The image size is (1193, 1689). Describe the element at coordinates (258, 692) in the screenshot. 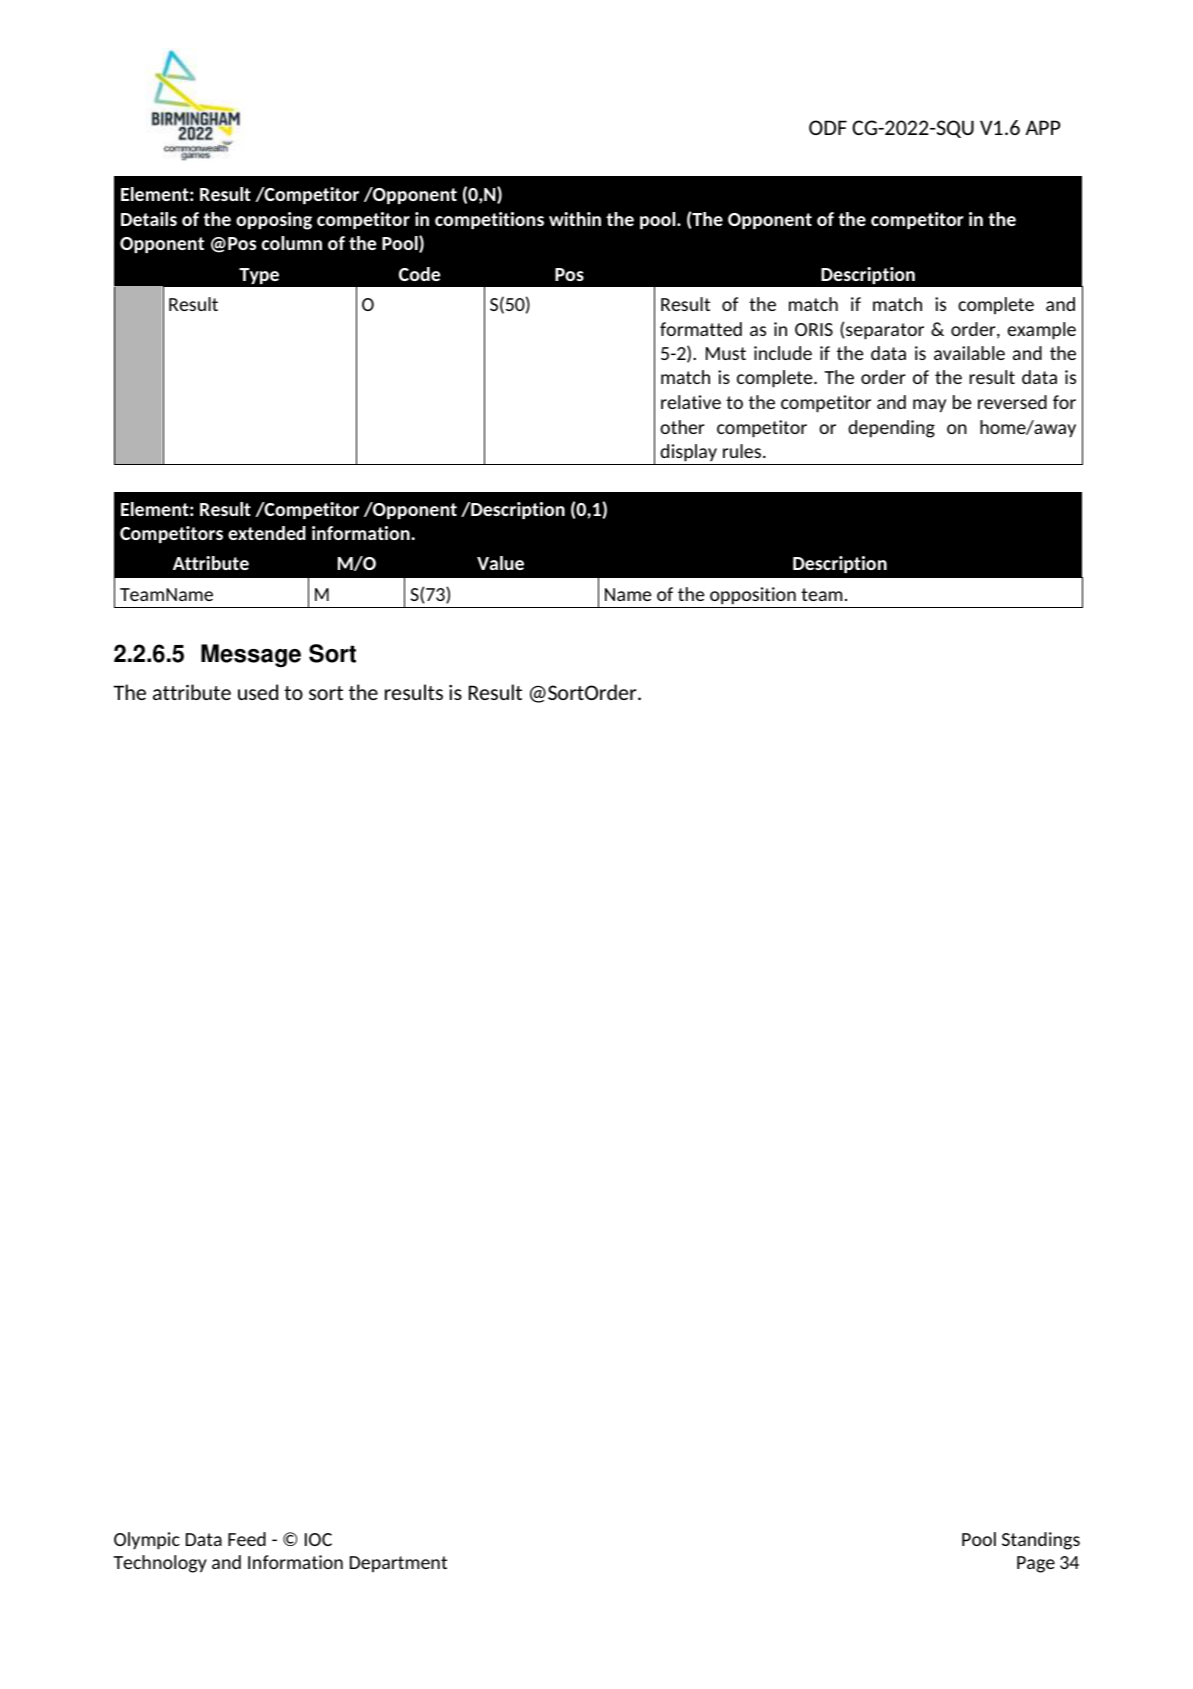

I see `used` at that location.
